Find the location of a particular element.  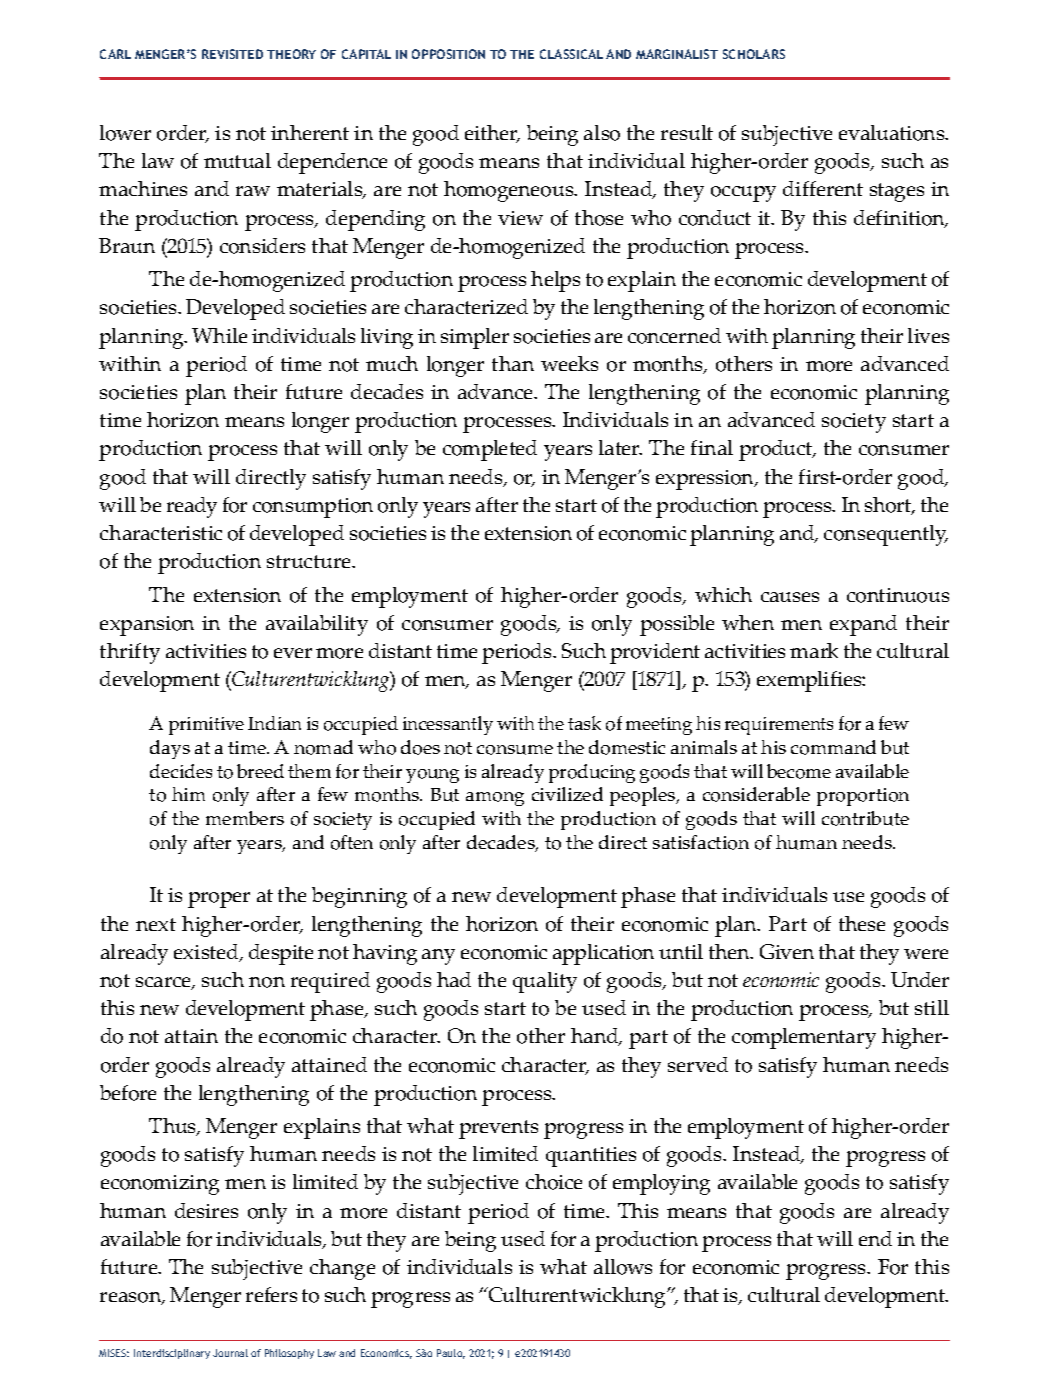

evaluations is located at coordinates (893, 133).
